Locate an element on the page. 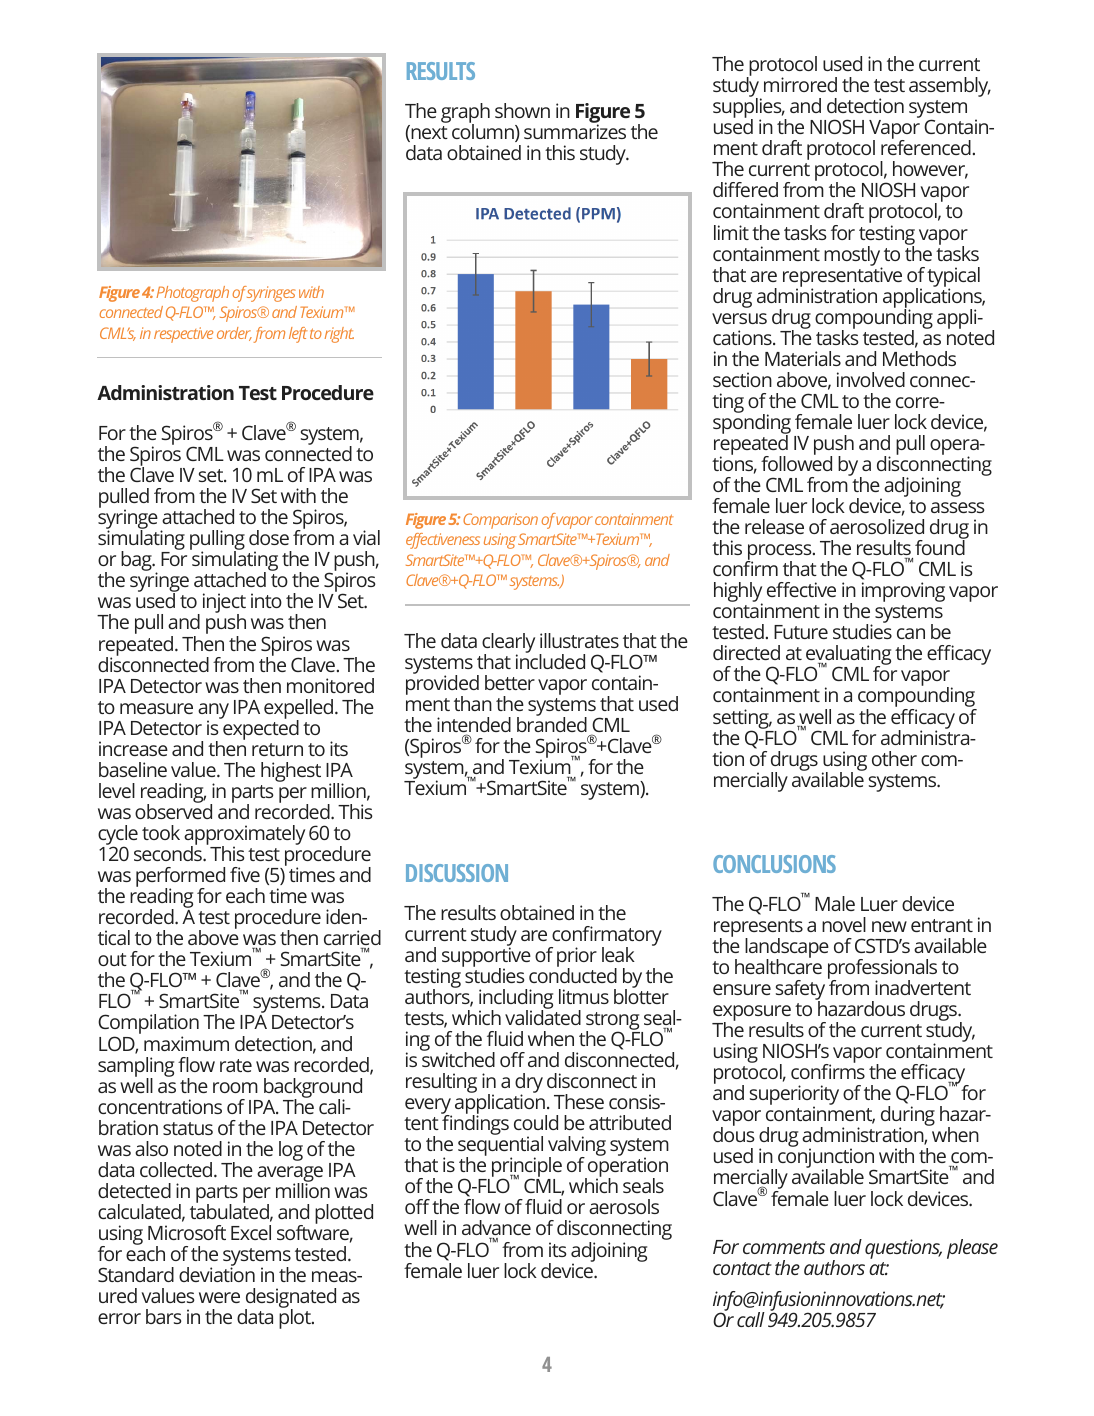  five is located at coordinates (245, 874).
